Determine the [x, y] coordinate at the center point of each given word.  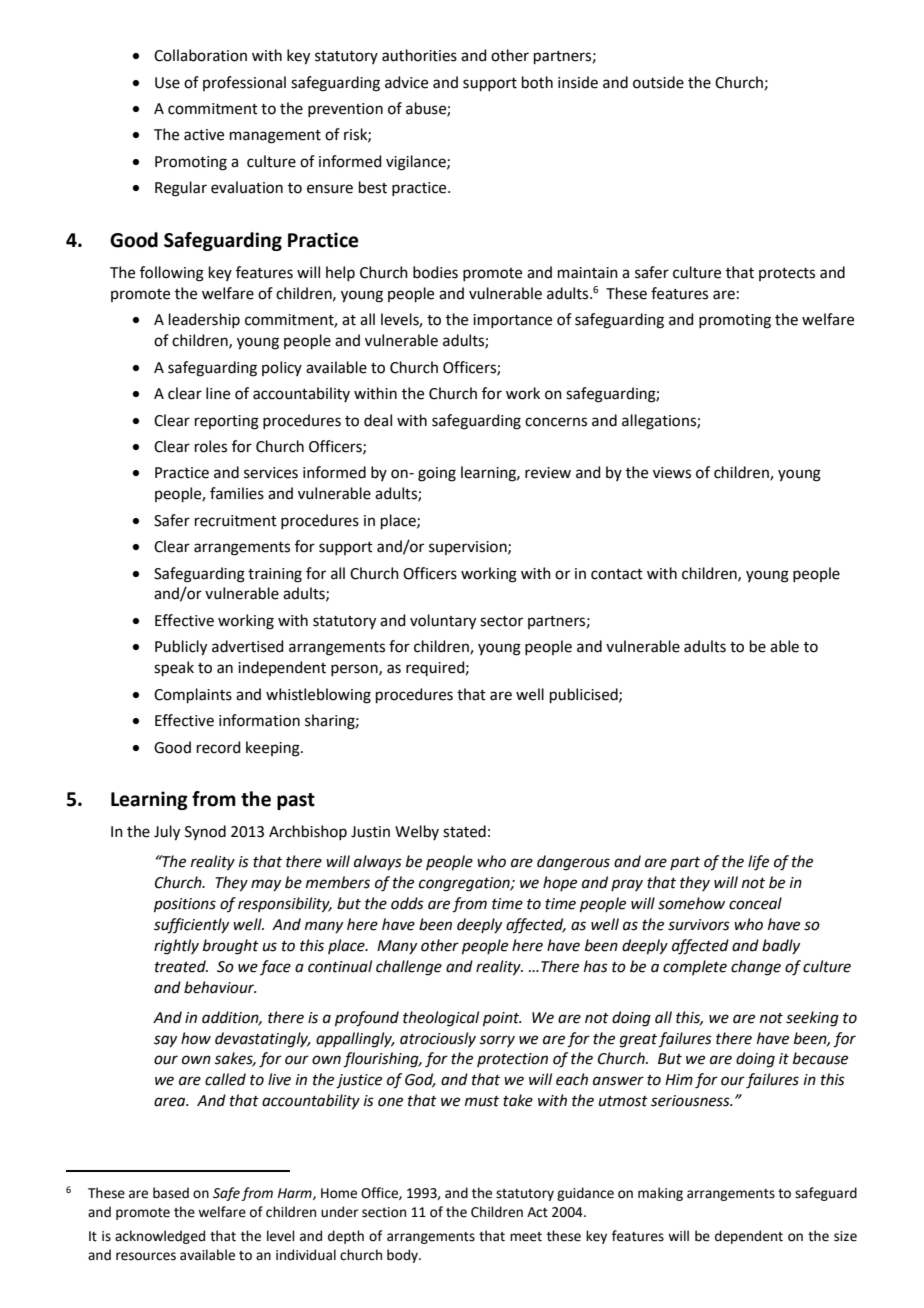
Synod [205, 832]
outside [658, 82]
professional [244, 83]
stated [464, 831]
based [171, 1193]
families [237, 493]
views [672, 473]
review [548, 473]
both [537, 82]
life [758, 863]
